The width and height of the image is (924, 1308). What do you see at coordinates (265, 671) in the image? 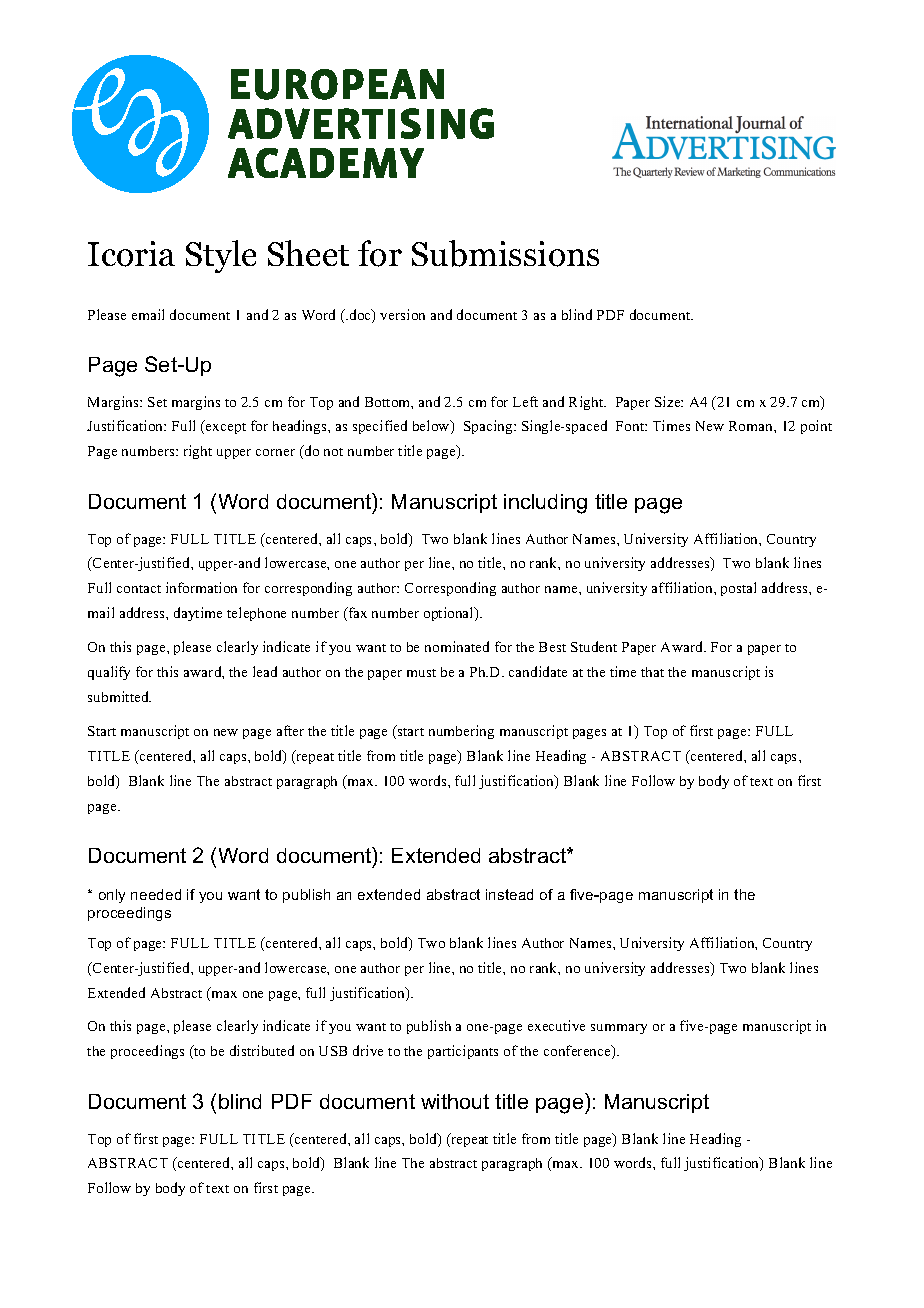
I see `lead` at bounding box center [265, 671].
